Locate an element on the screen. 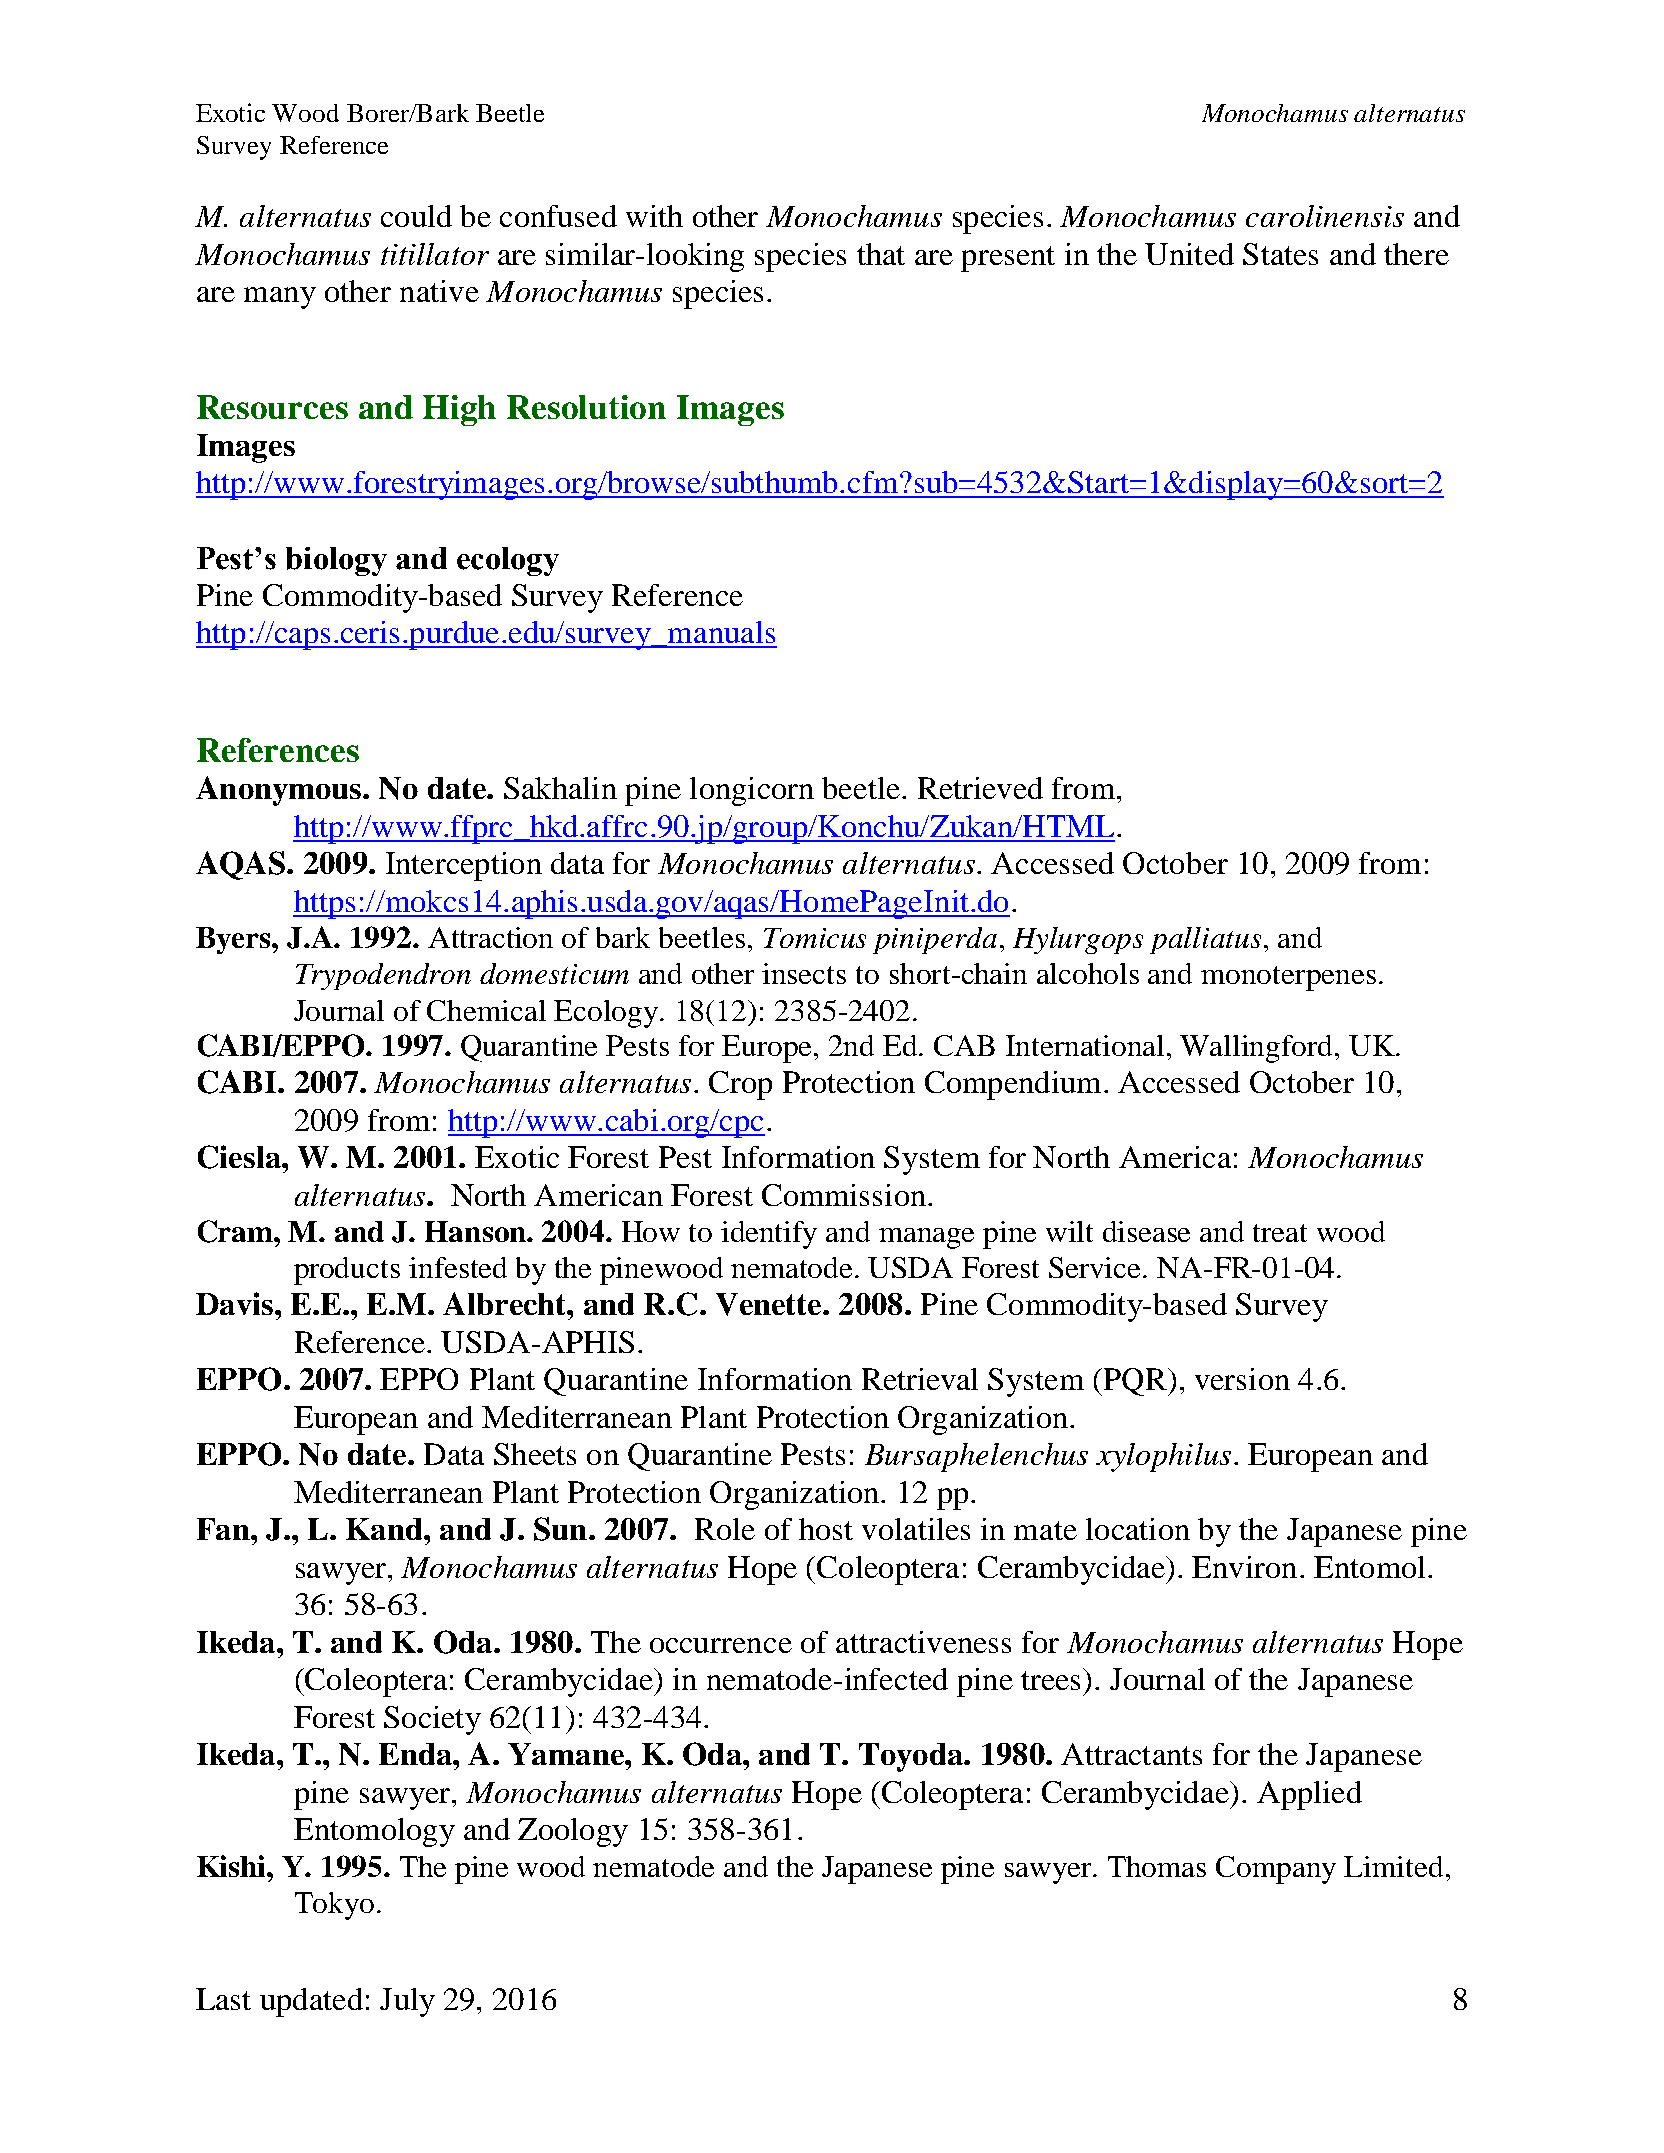  Zoology is located at coordinates (573, 1832).
